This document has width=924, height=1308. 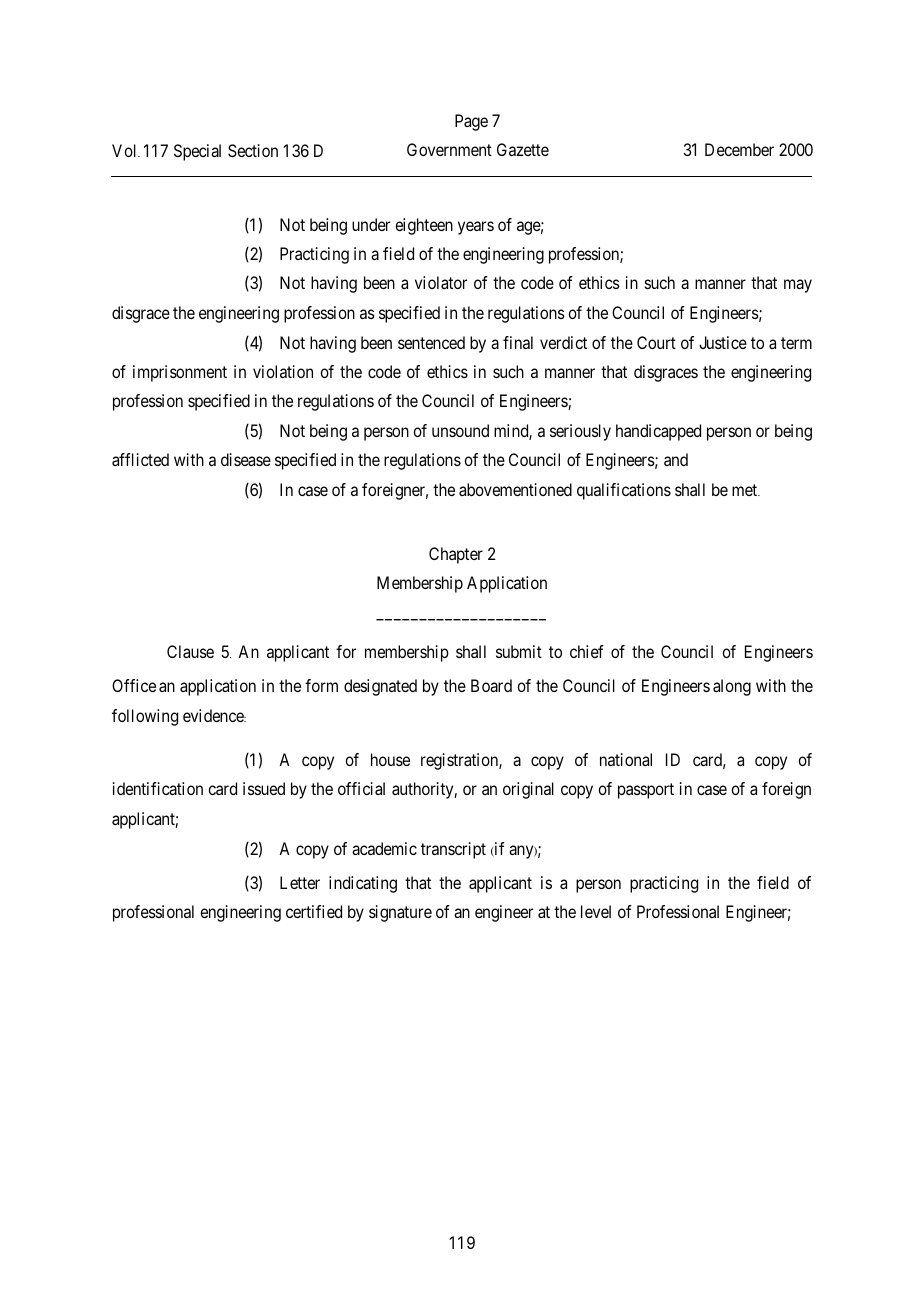 What do you see at coordinates (300, 882) in the document?
I see `Letter` at bounding box center [300, 882].
